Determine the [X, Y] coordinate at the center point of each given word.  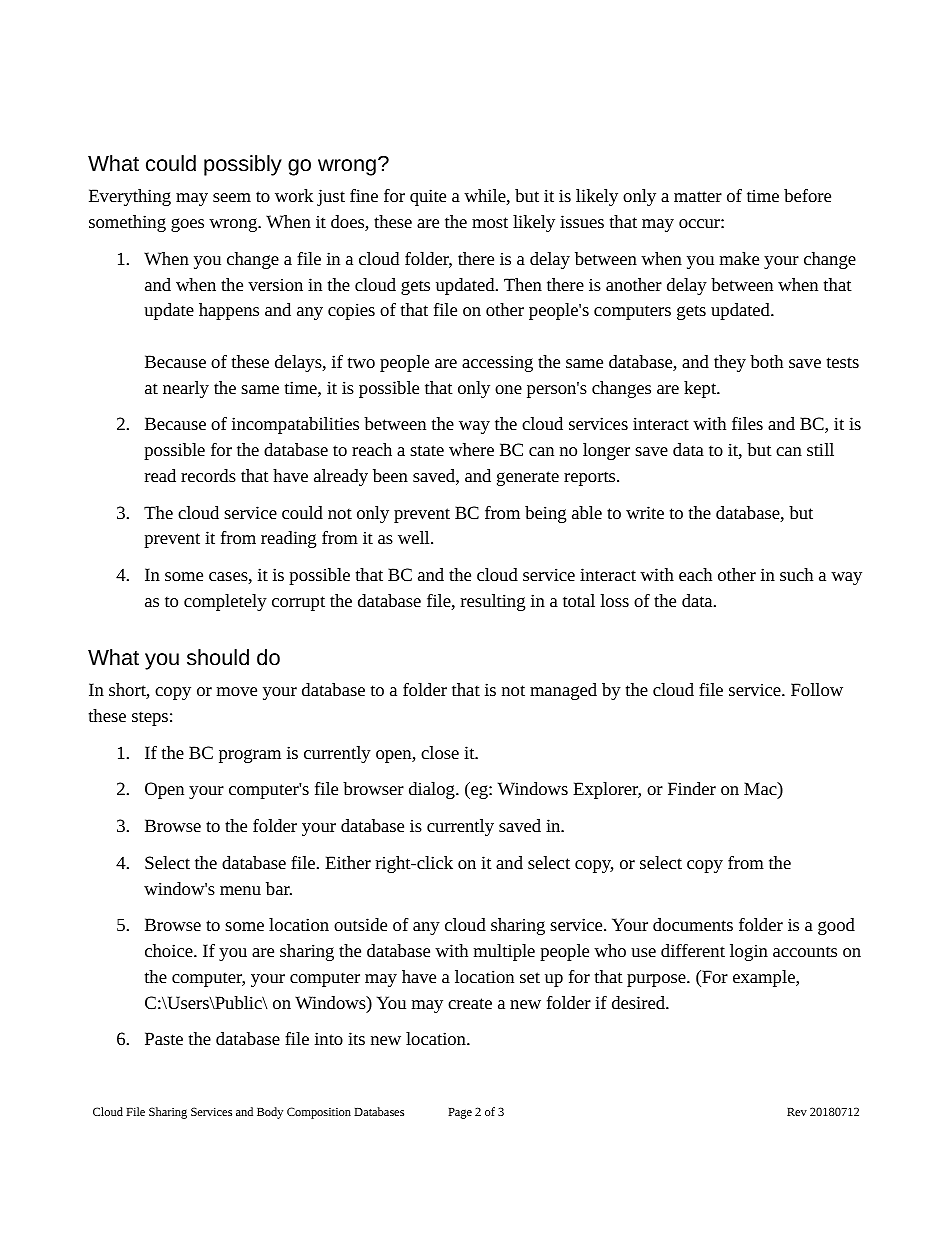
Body [270, 1113]
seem [232, 197]
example [765, 978]
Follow [817, 689]
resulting [493, 602]
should [218, 657]
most [490, 222]
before [807, 195]
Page [460, 1113]
